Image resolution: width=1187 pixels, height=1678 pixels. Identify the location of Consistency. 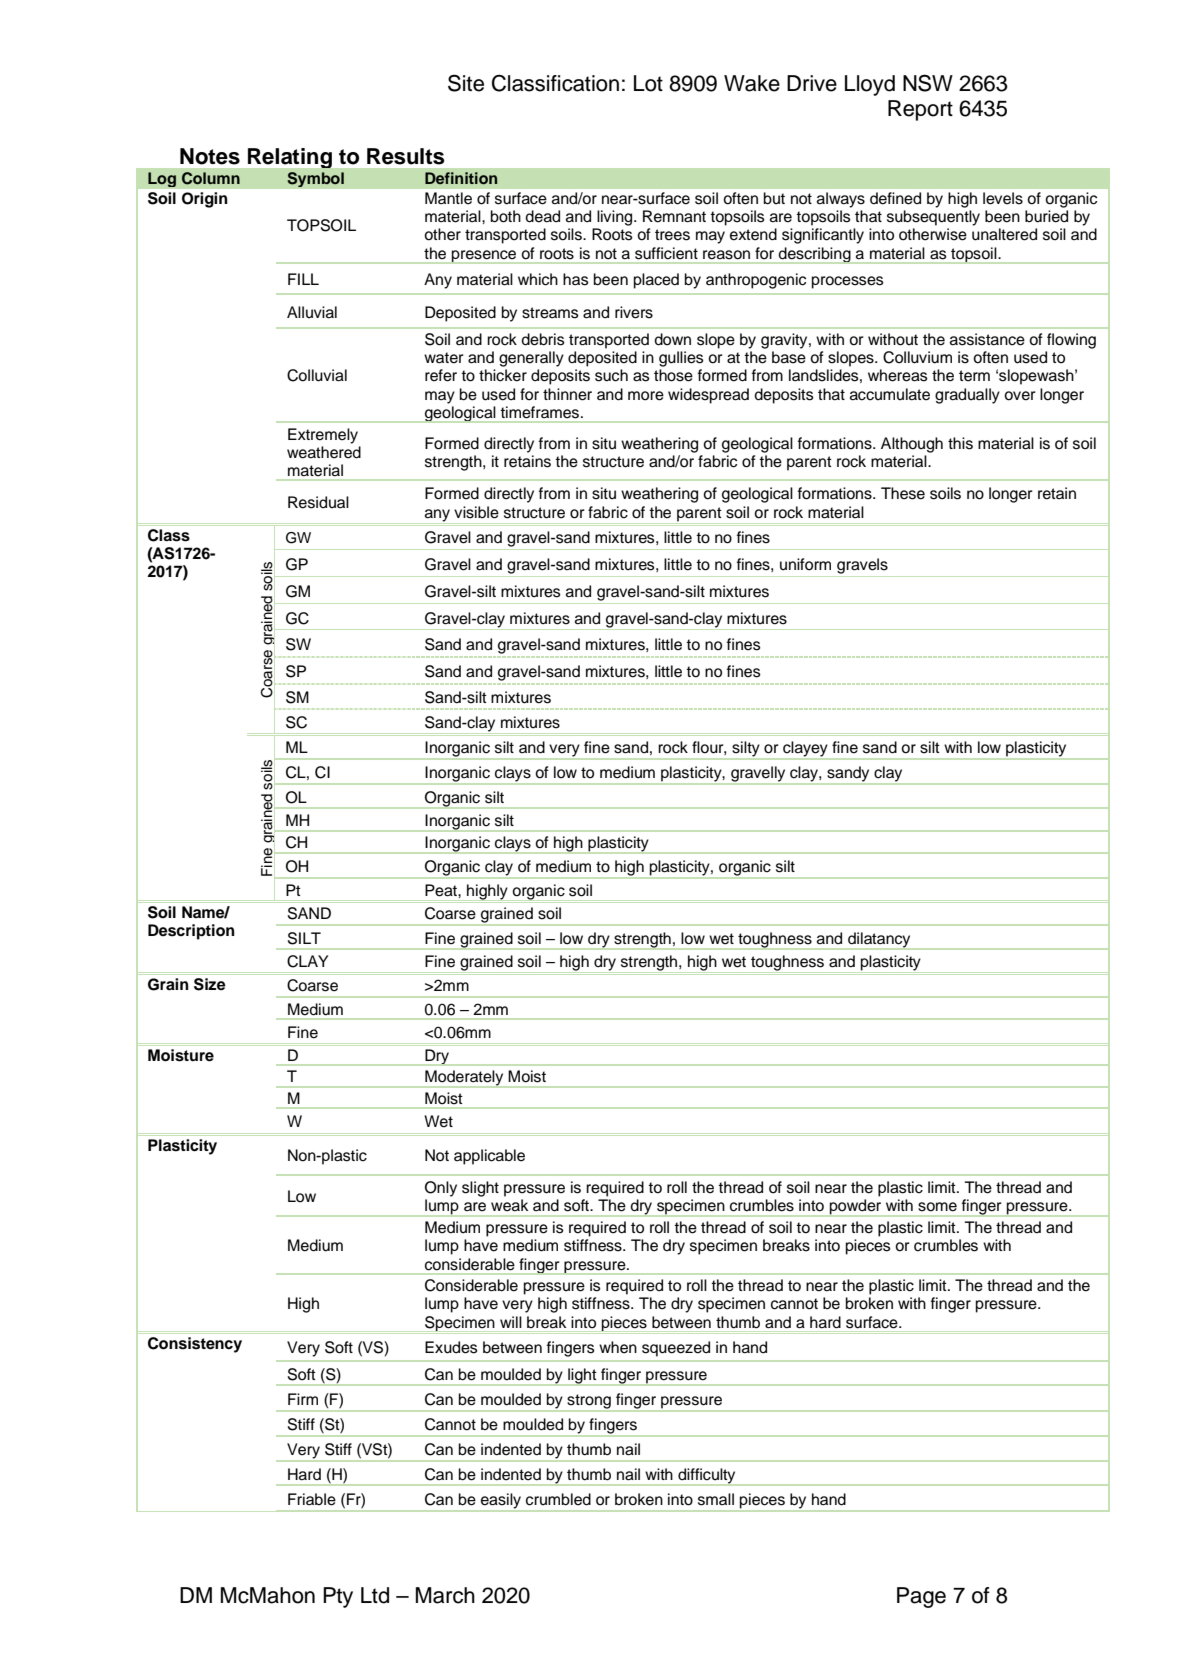
(195, 1345).
